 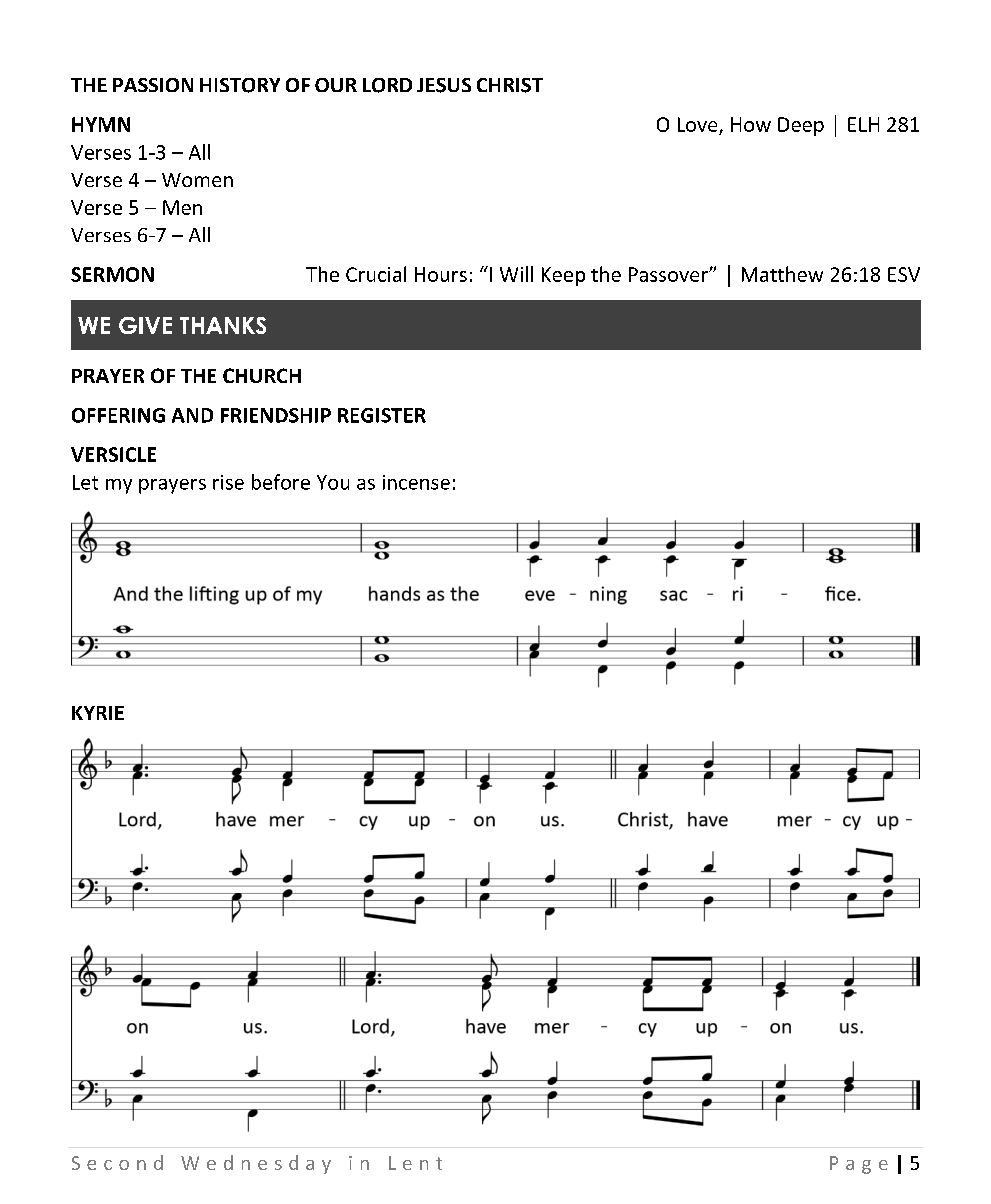 What do you see at coordinates (416, 482) in the screenshot?
I see `incense` at bounding box center [416, 482].
